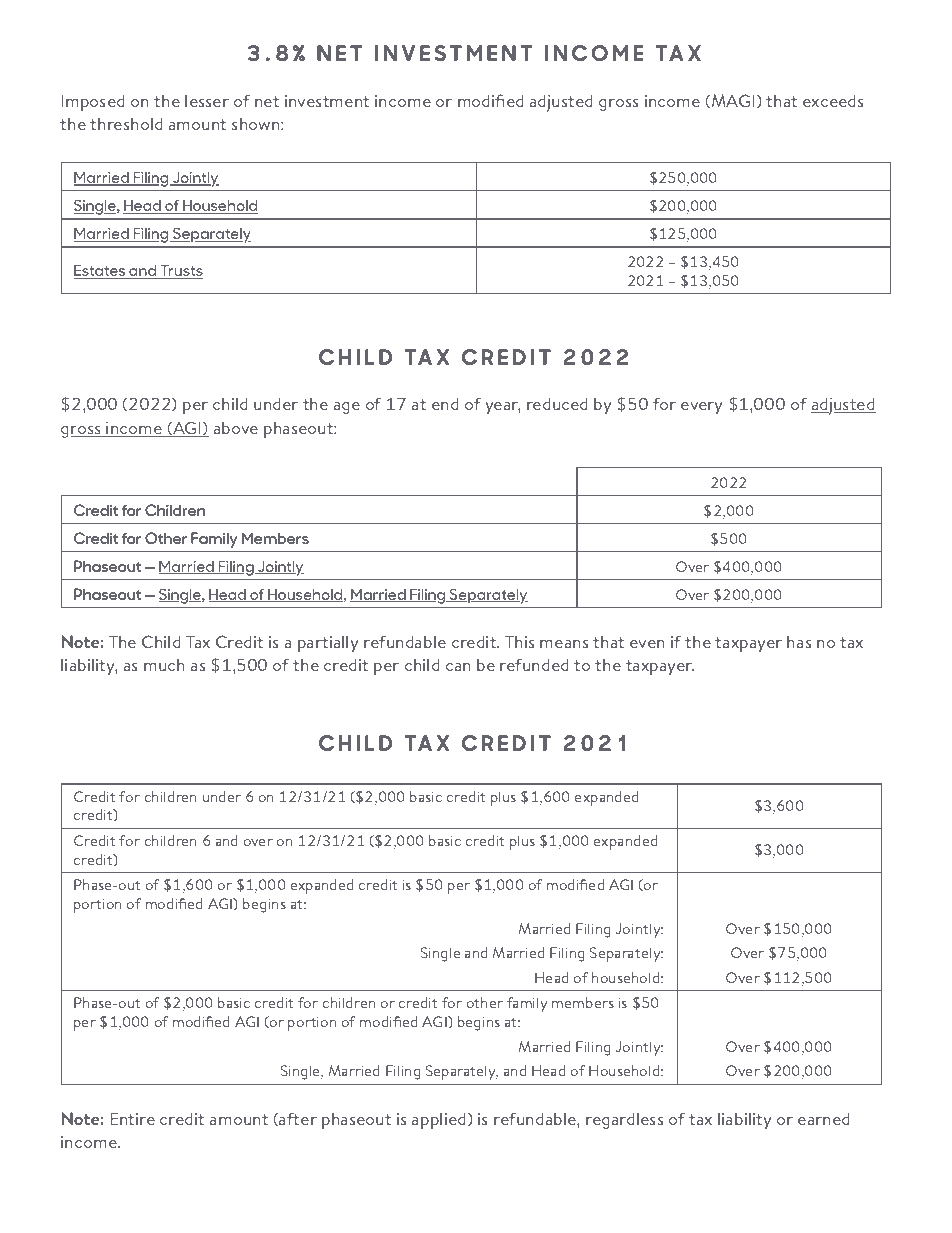 The height and width of the screenshot is (1233, 952). Describe the element at coordinates (132, 1118) in the screenshot. I see `Entire` at that location.
